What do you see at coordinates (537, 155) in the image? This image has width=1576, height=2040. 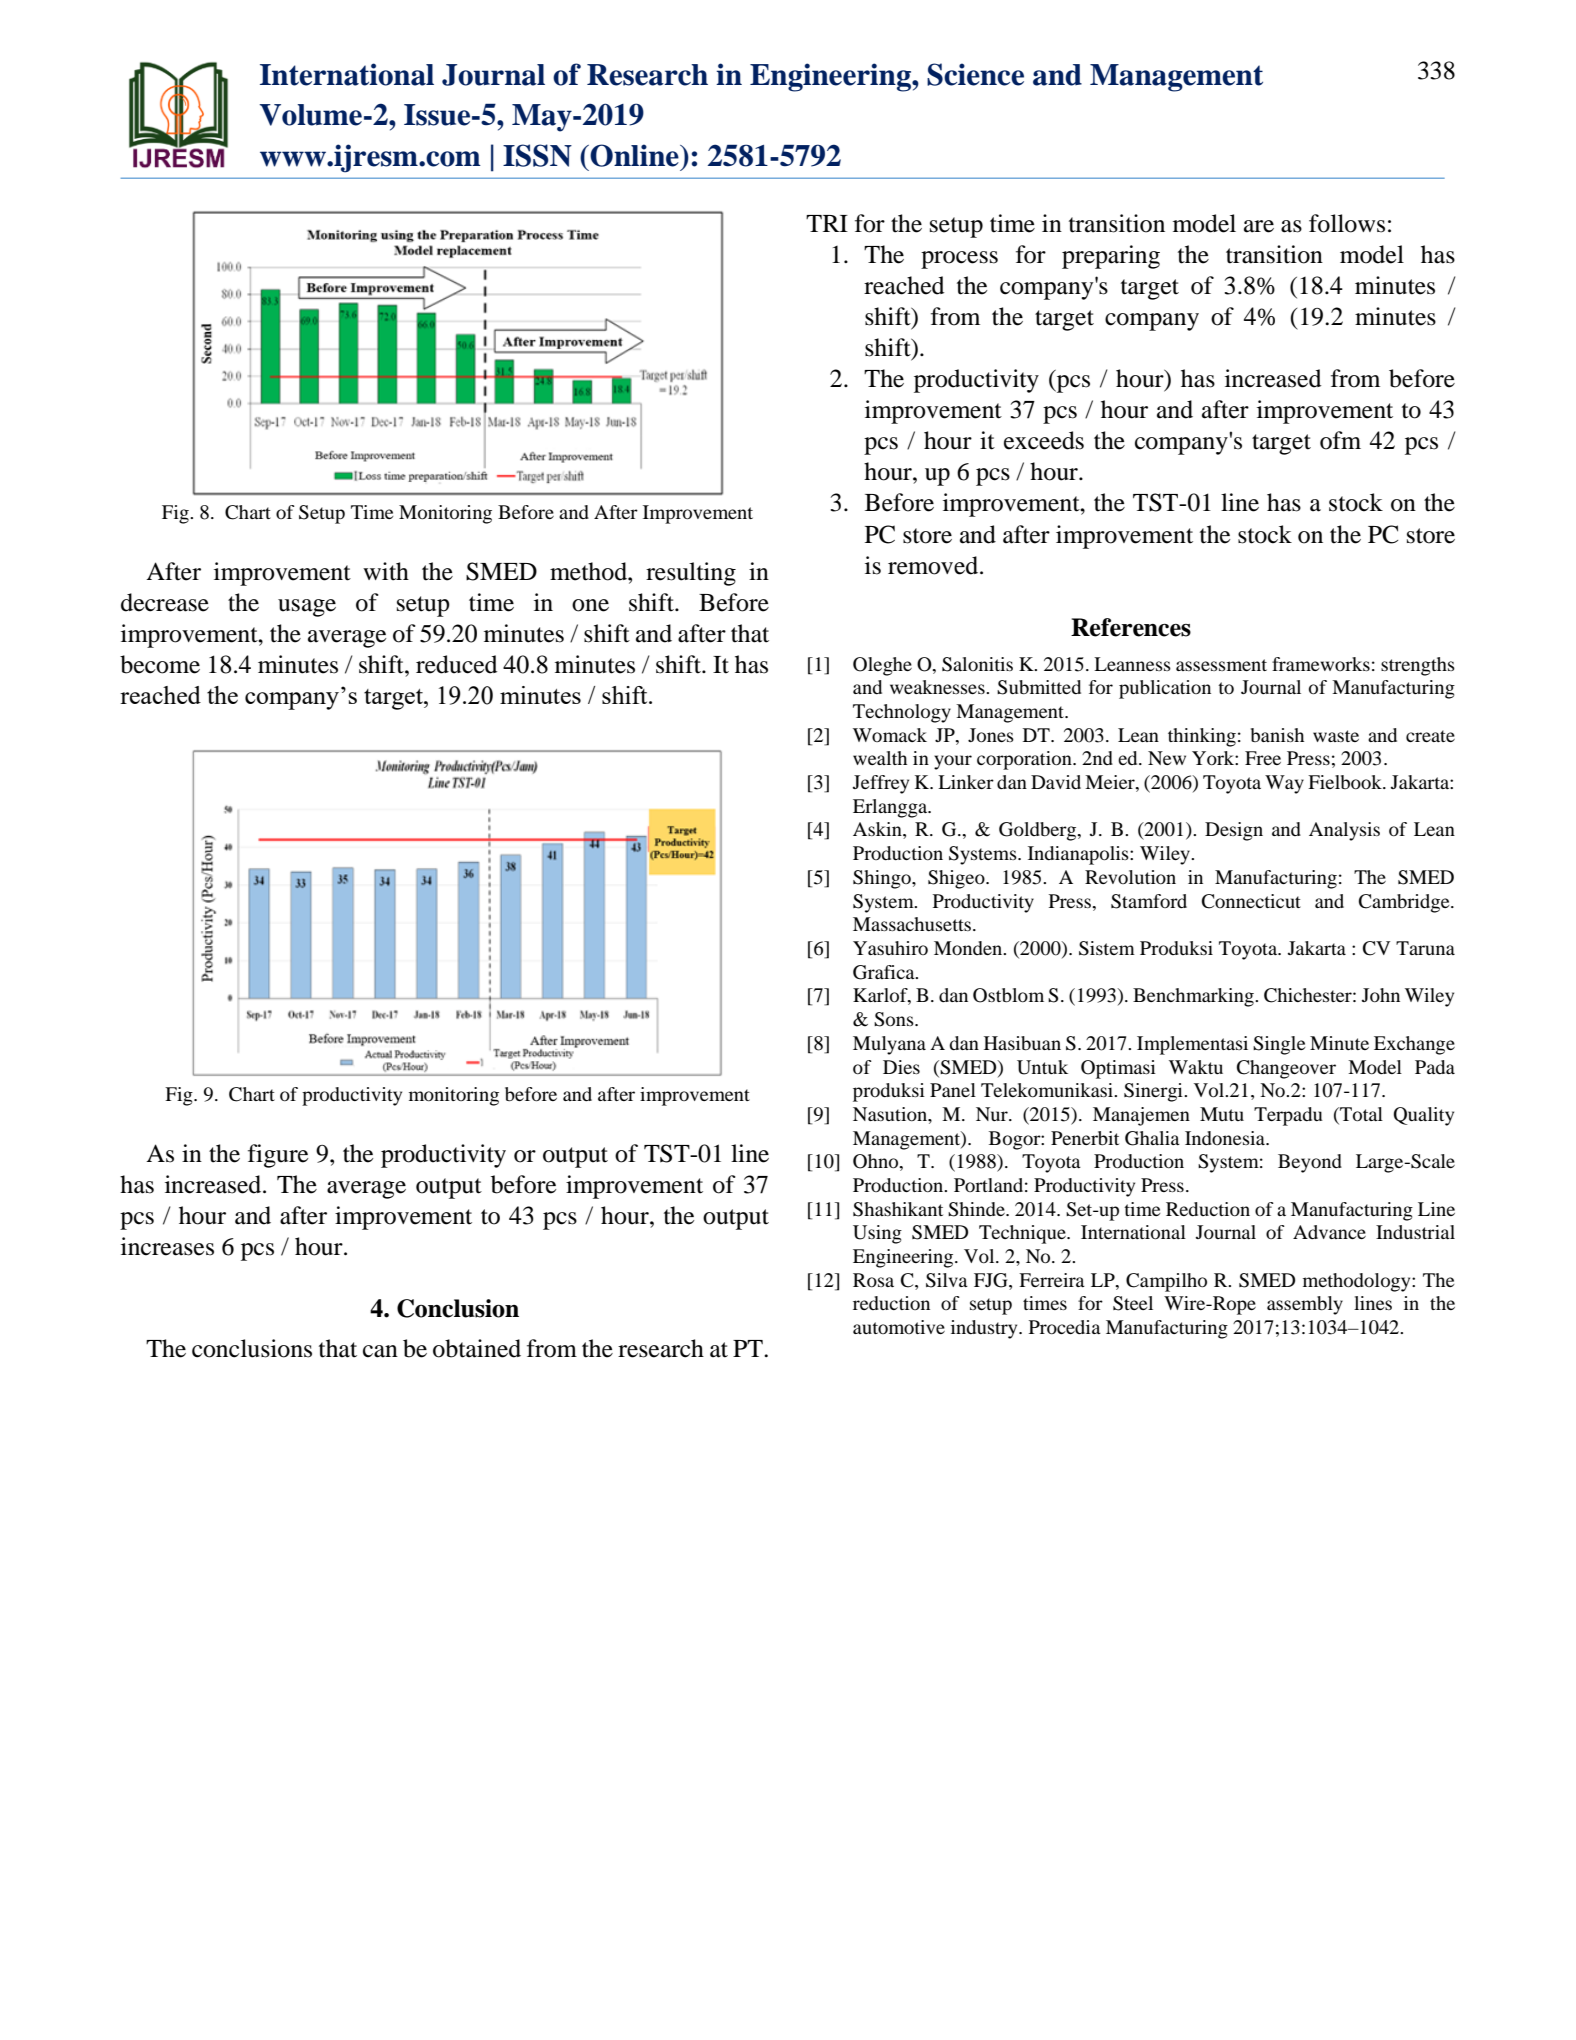 I see `ISSN` at bounding box center [537, 155].
